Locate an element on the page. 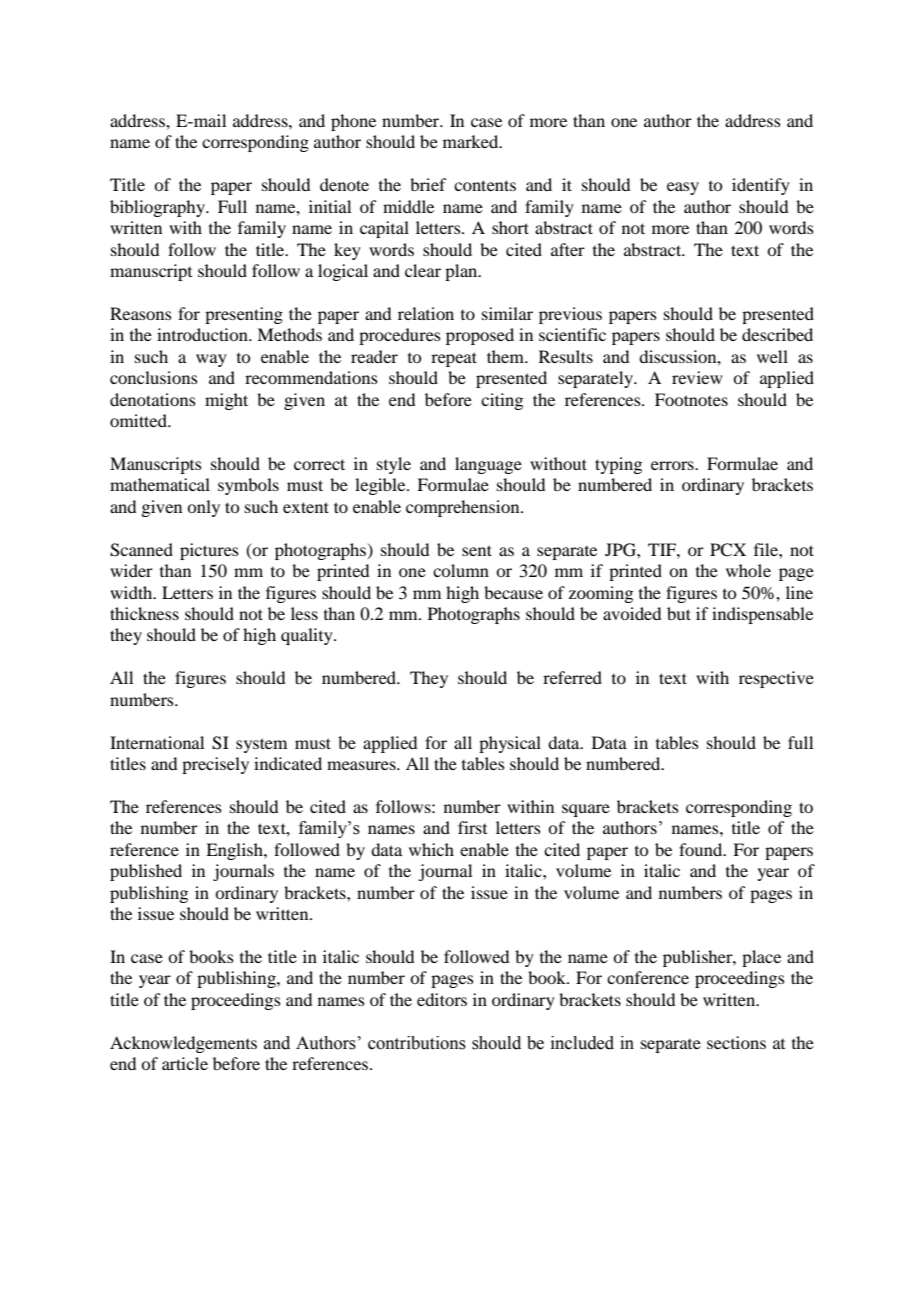 The height and width of the image is (1308, 924). way is located at coordinates (211, 360).
